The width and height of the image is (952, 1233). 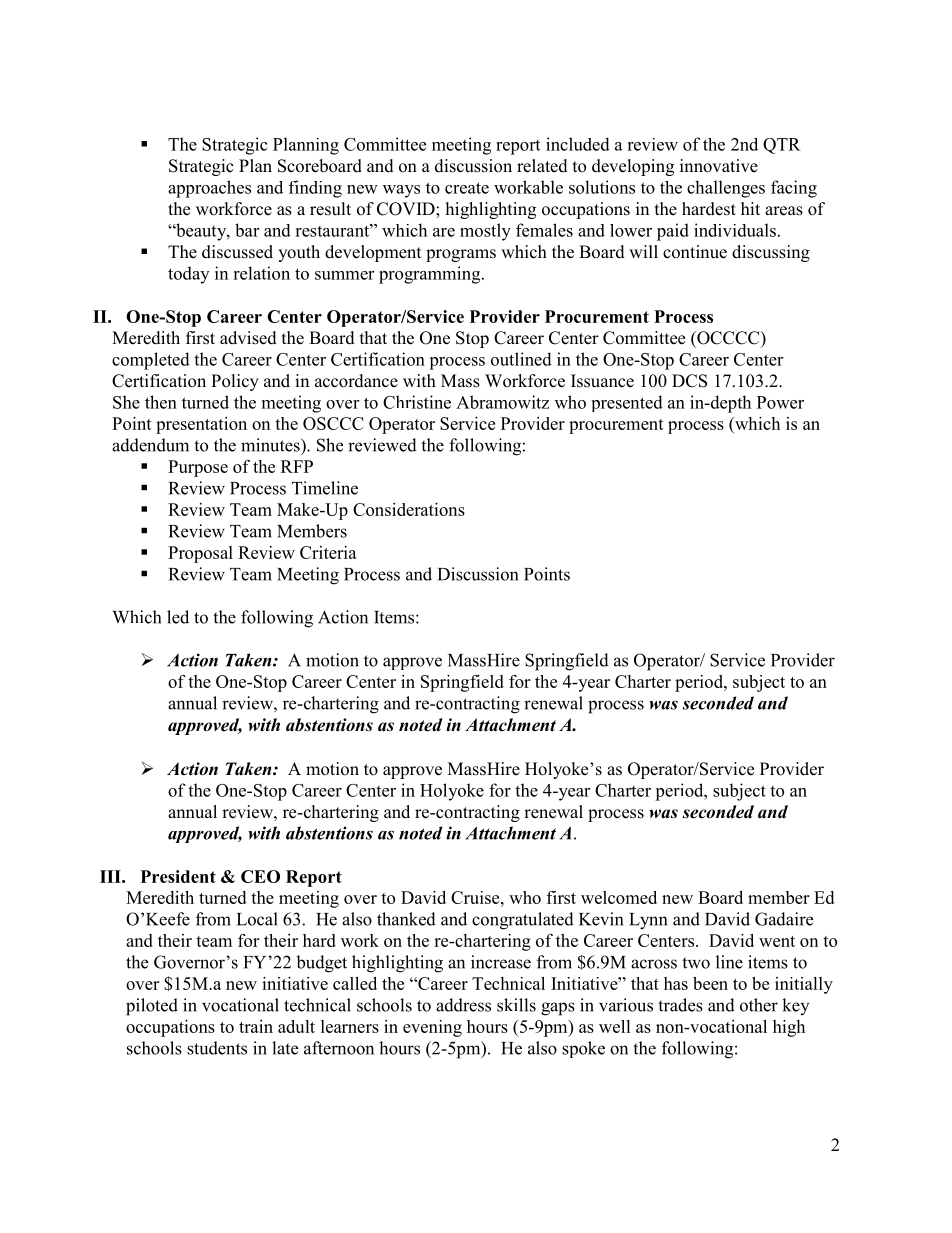 What do you see at coordinates (463, 1005) in the image?
I see `address` at bounding box center [463, 1005].
